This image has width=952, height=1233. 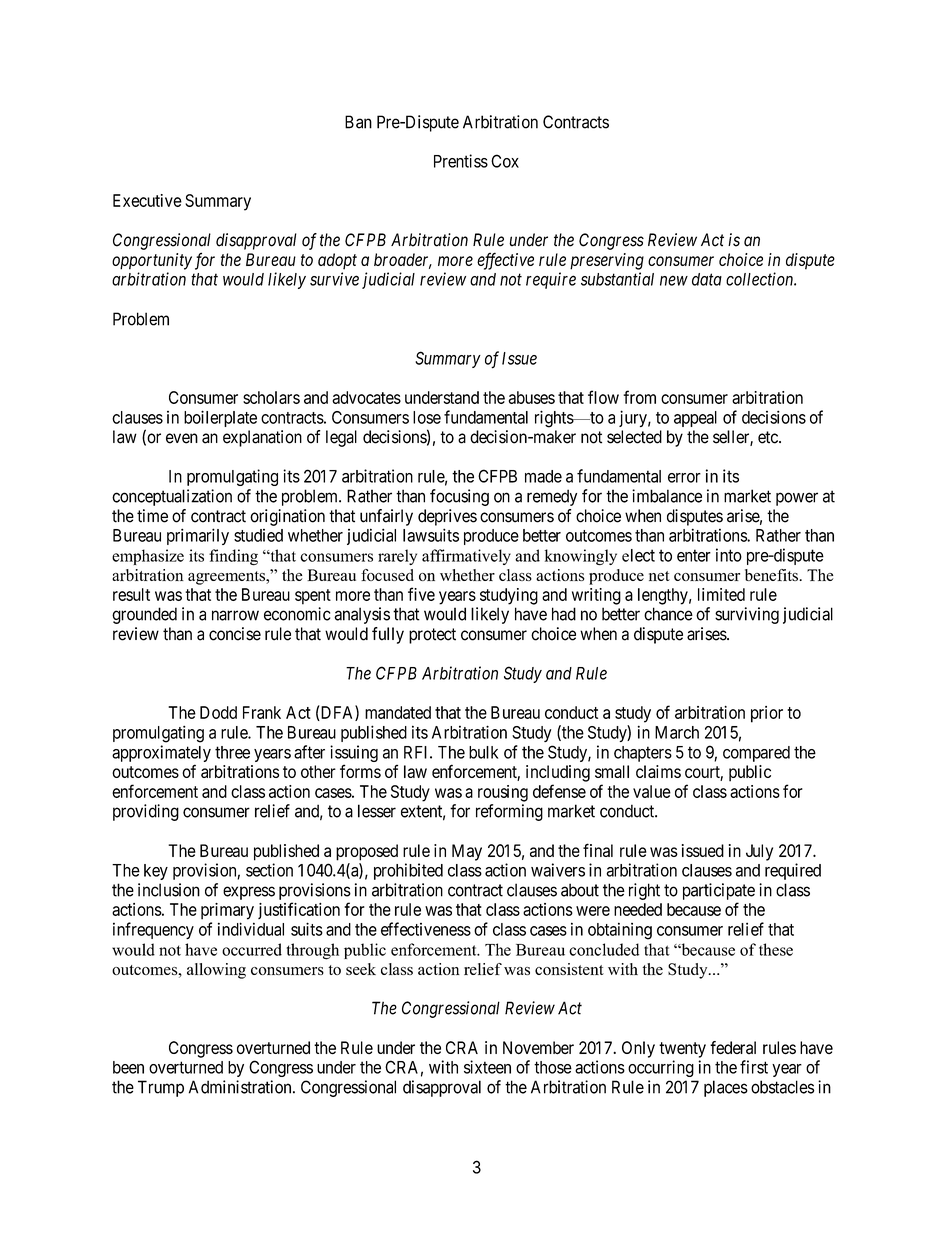 What do you see at coordinates (733, 1047) in the image?
I see `federal` at bounding box center [733, 1047].
